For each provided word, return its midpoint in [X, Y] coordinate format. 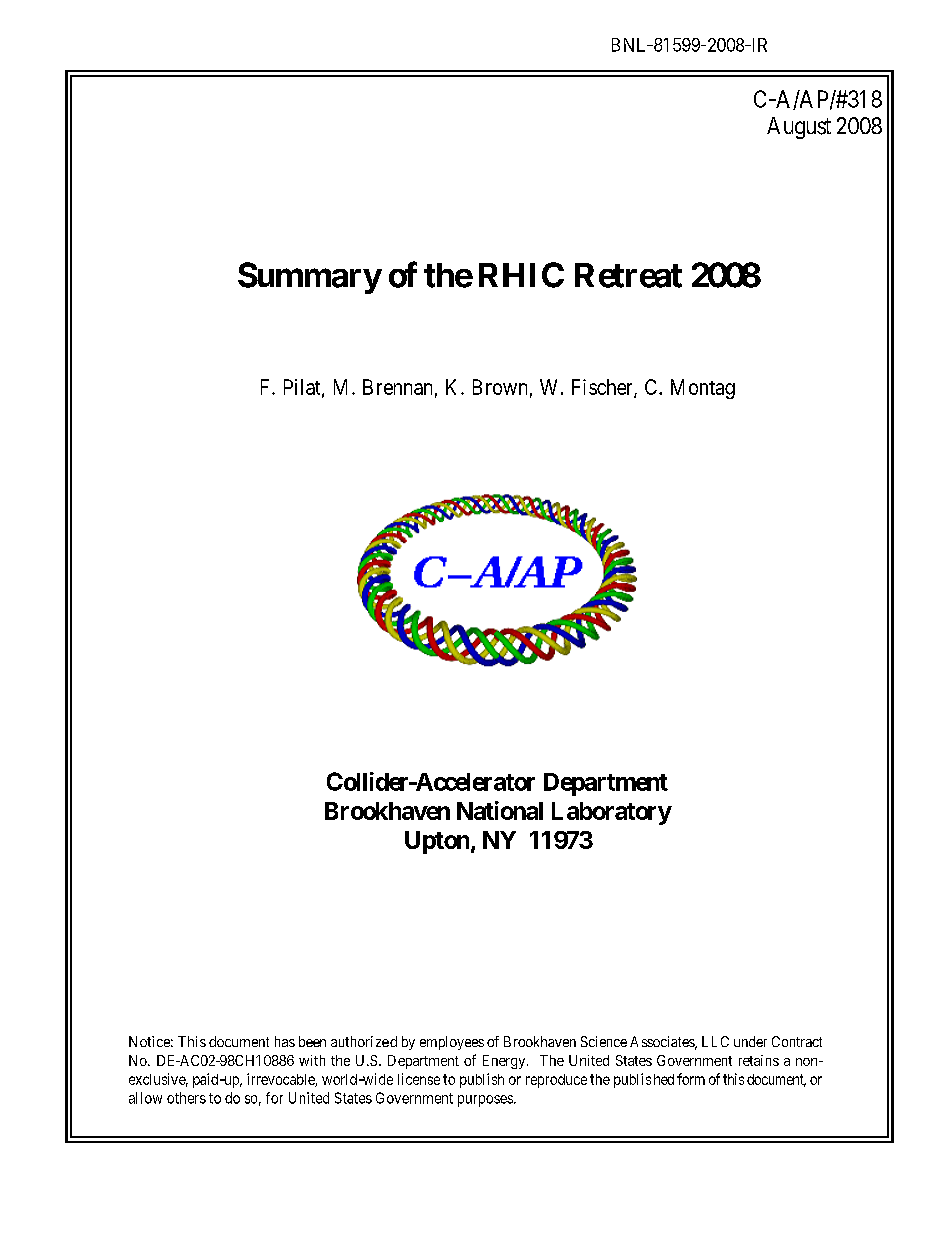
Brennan [397, 387]
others [186, 1098]
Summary [309, 278]
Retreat [628, 275]
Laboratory [612, 813]
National [500, 810]
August [799, 128]
